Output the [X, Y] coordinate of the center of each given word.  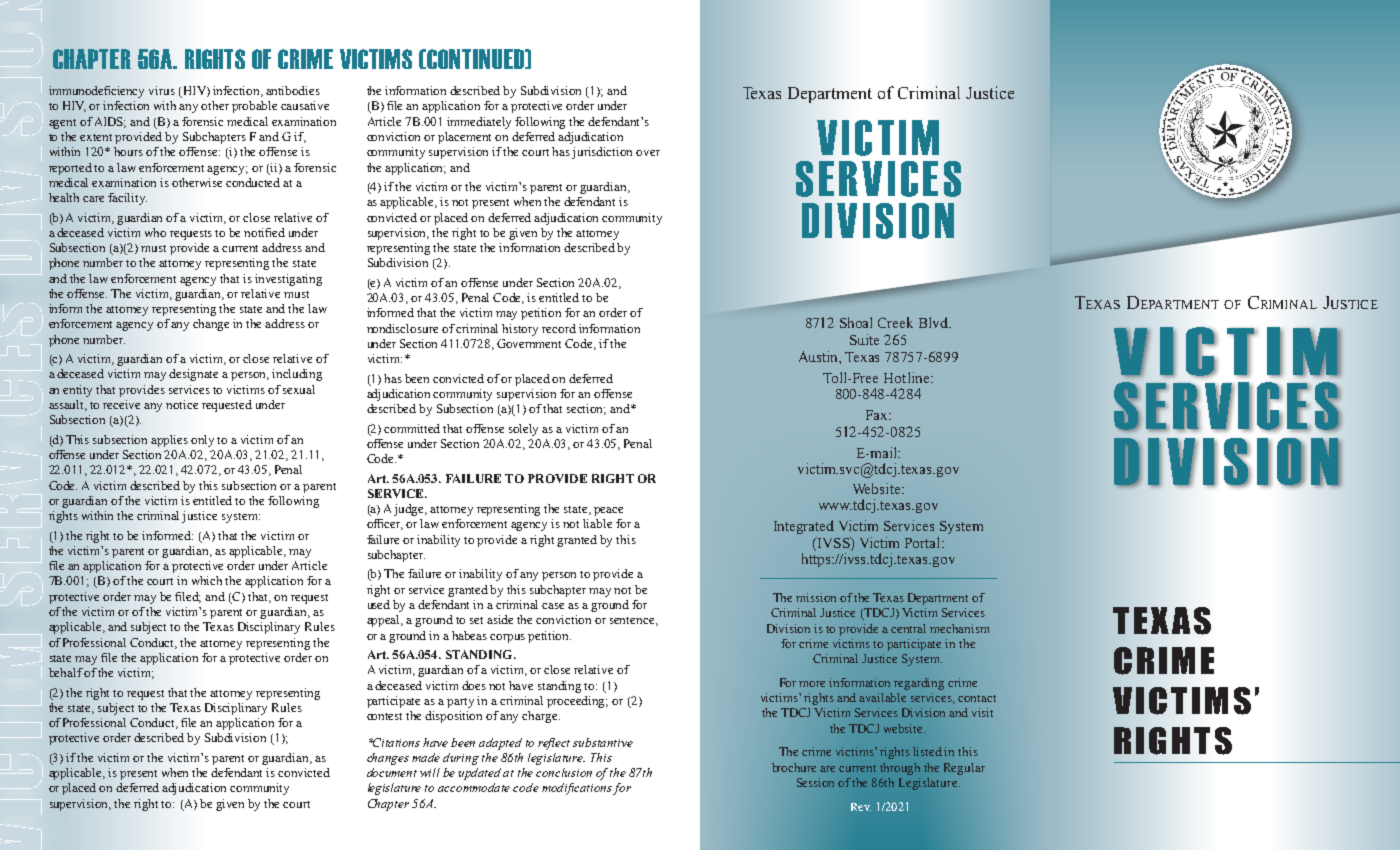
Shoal [856, 322]
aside [500, 619]
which [207, 580]
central [908, 628]
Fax [878, 415]
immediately [479, 123]
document [392, 772]
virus [162, 90]
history [520, 330]
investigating [288, 280]
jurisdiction [602, 153]
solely [523, 430]
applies [169, 441]
